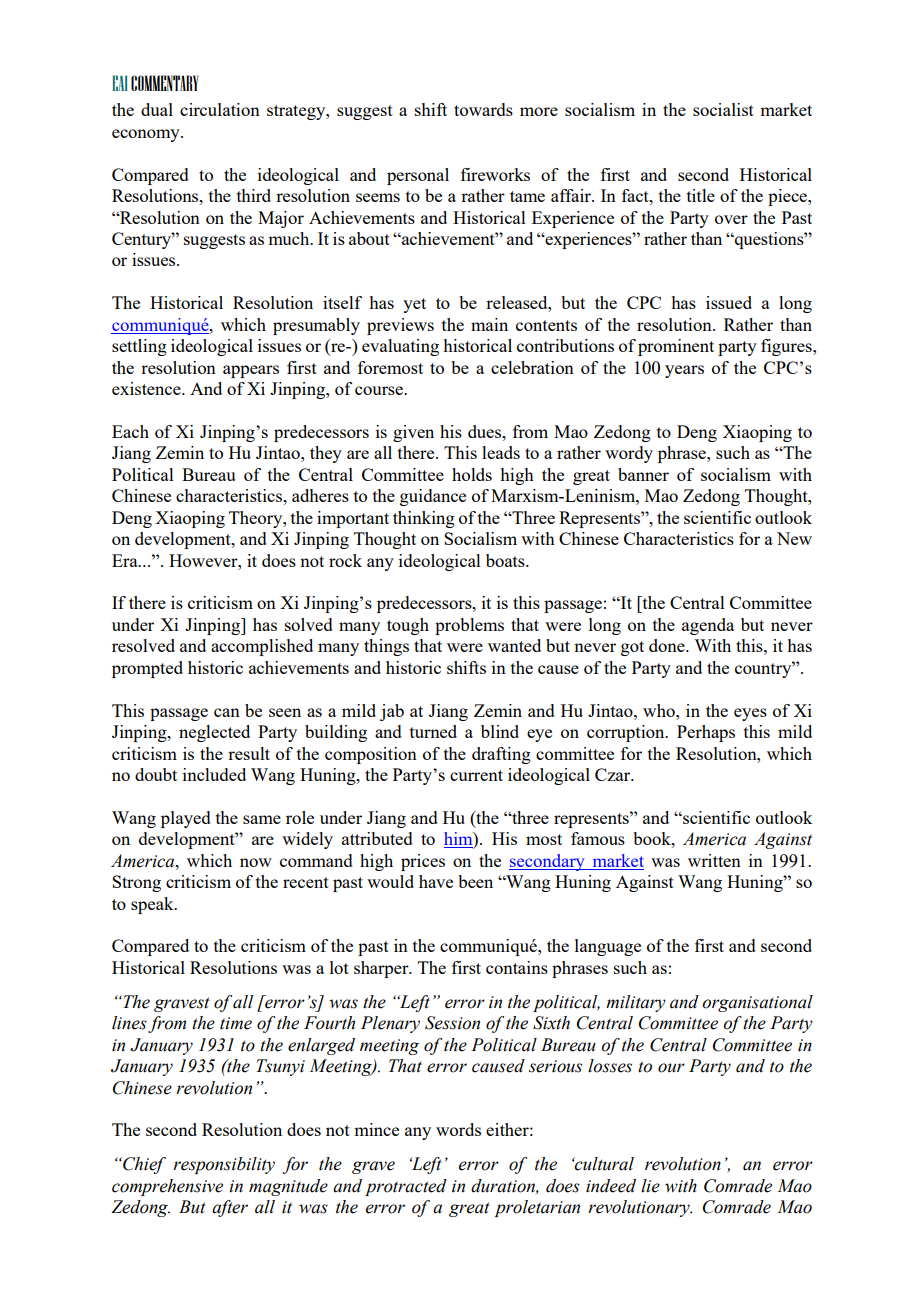  What do you see at coordinates (472, 474) in the document?
I see `holds` at bounding box center [472, 474].
